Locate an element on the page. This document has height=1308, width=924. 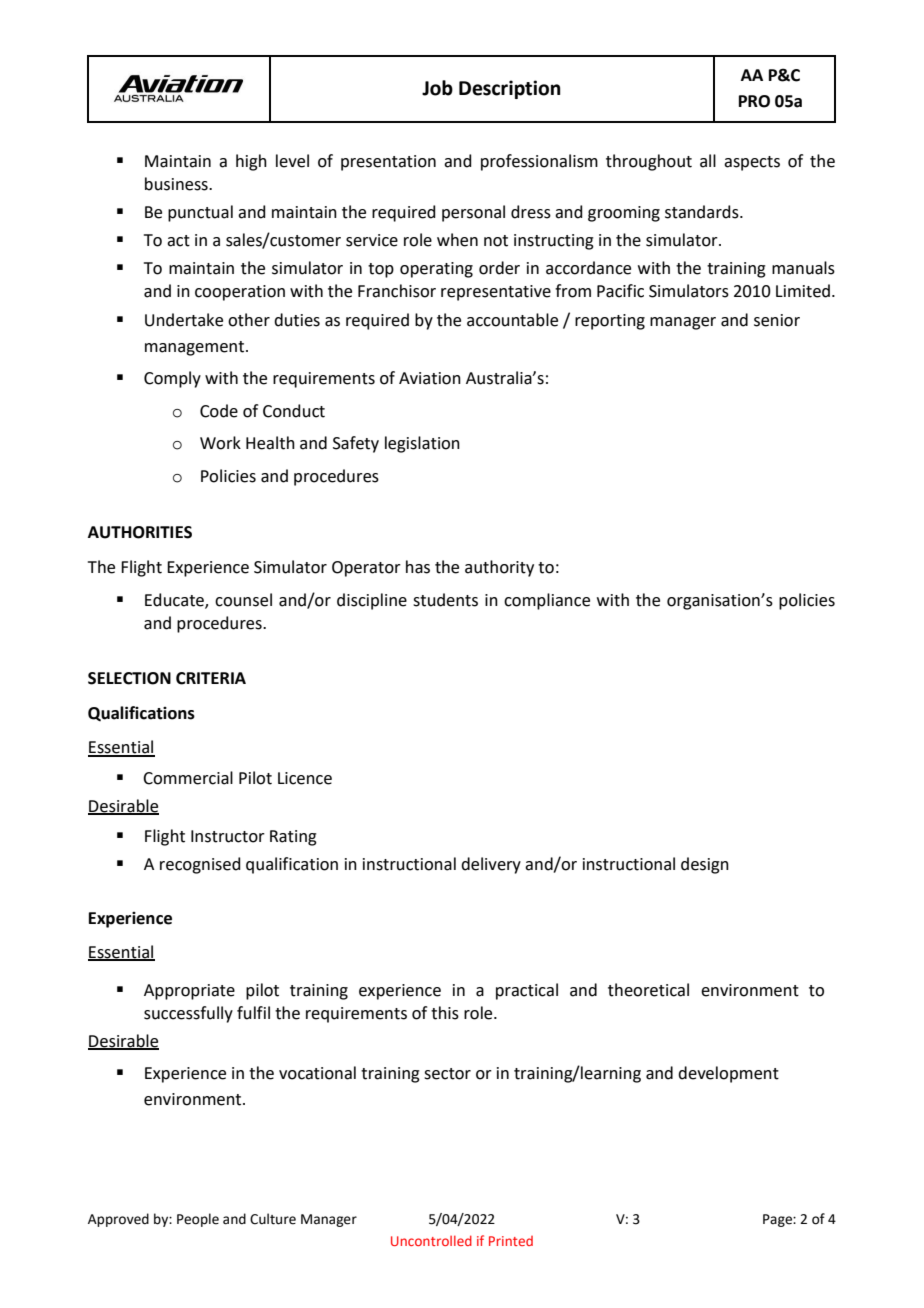
delivery is located at coordinates (491, 865).
